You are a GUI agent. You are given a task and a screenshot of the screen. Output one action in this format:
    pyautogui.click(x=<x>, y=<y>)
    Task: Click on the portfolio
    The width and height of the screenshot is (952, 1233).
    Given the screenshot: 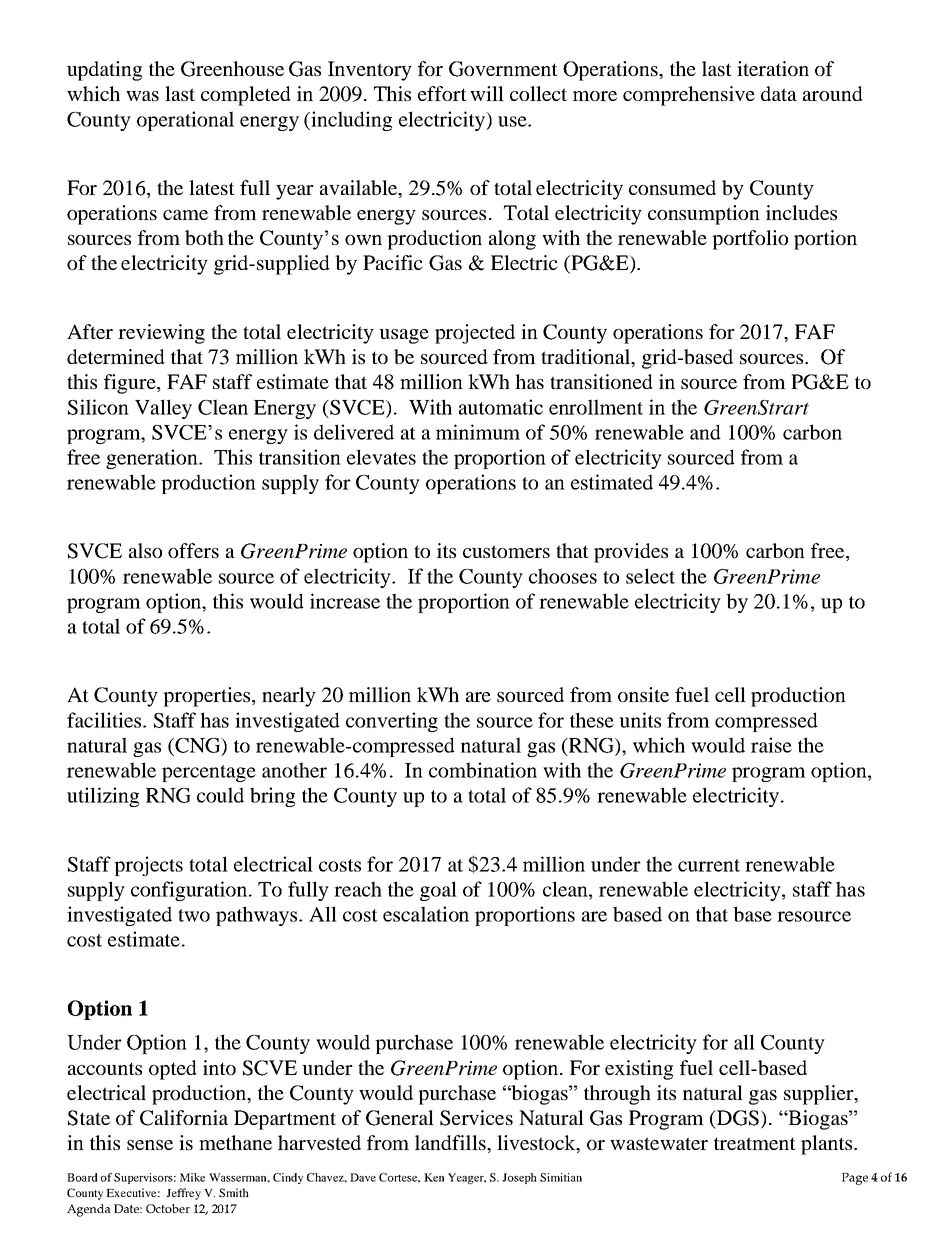 What is the action you would take?
    pyautogui.click(x=750, y=240)
